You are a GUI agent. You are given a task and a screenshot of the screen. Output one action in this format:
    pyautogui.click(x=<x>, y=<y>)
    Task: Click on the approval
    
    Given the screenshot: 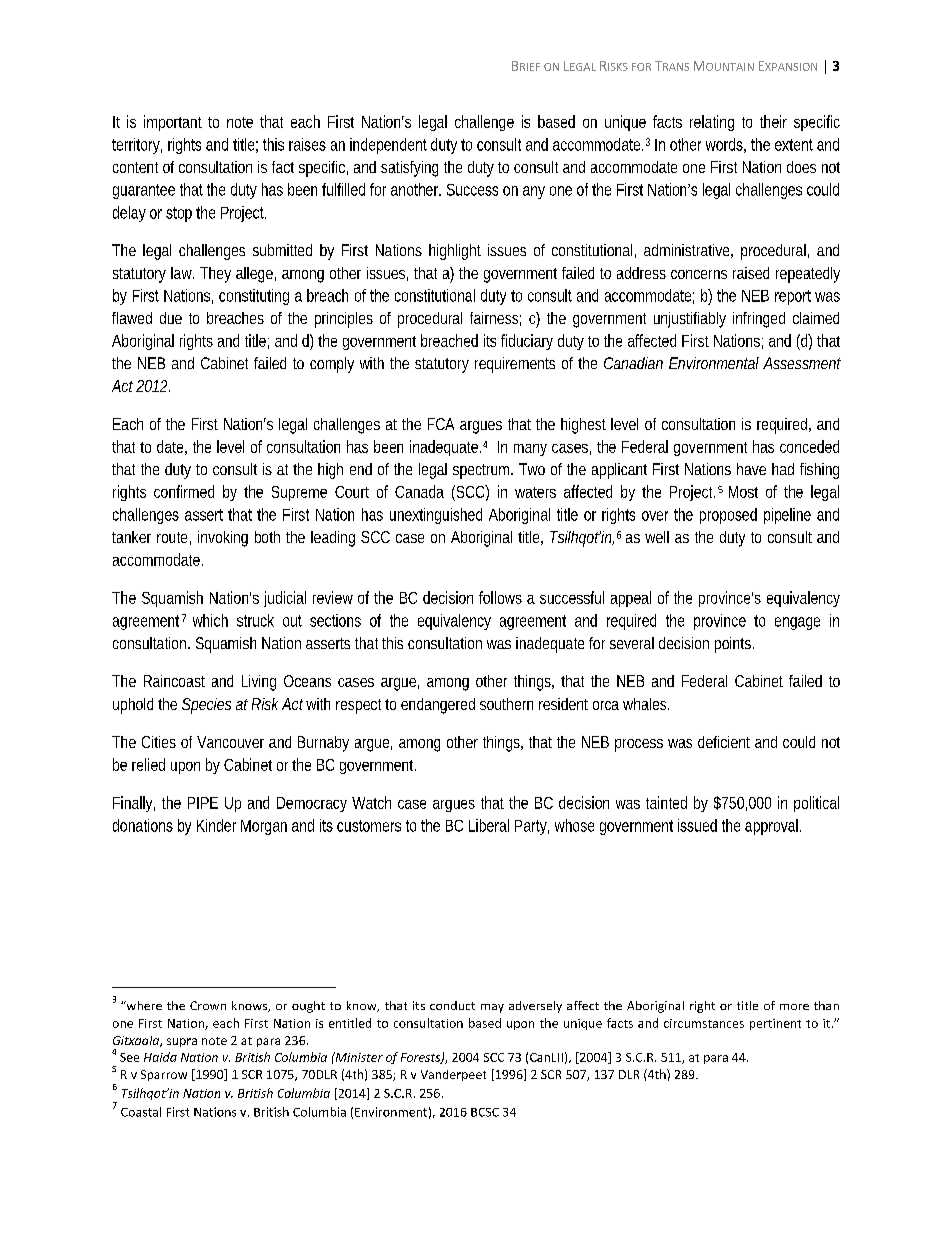 What is the action you would take?
    pyautogui.click(x=773, y=827)
